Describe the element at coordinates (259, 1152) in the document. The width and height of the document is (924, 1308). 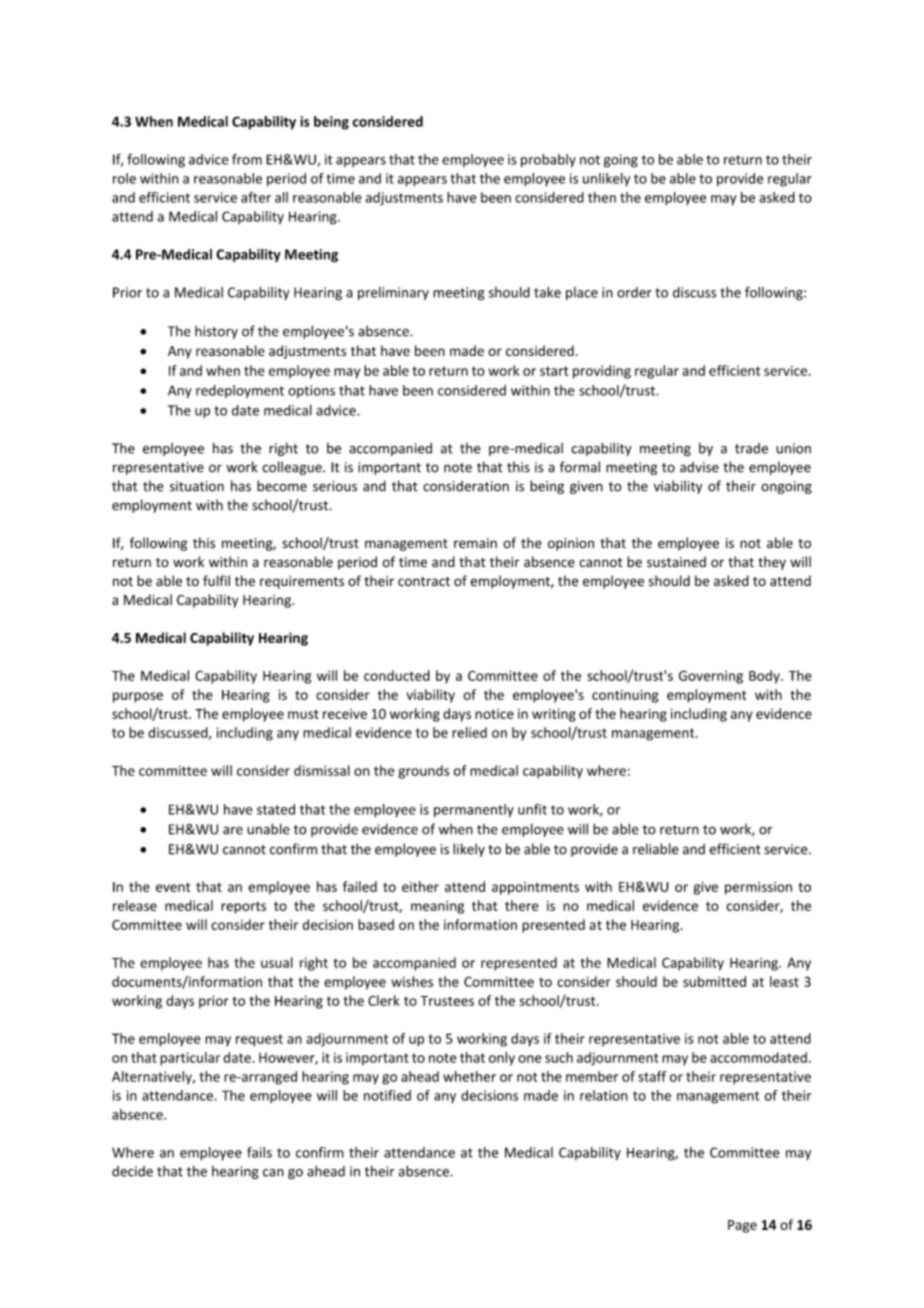
I see `fails` at that location.
